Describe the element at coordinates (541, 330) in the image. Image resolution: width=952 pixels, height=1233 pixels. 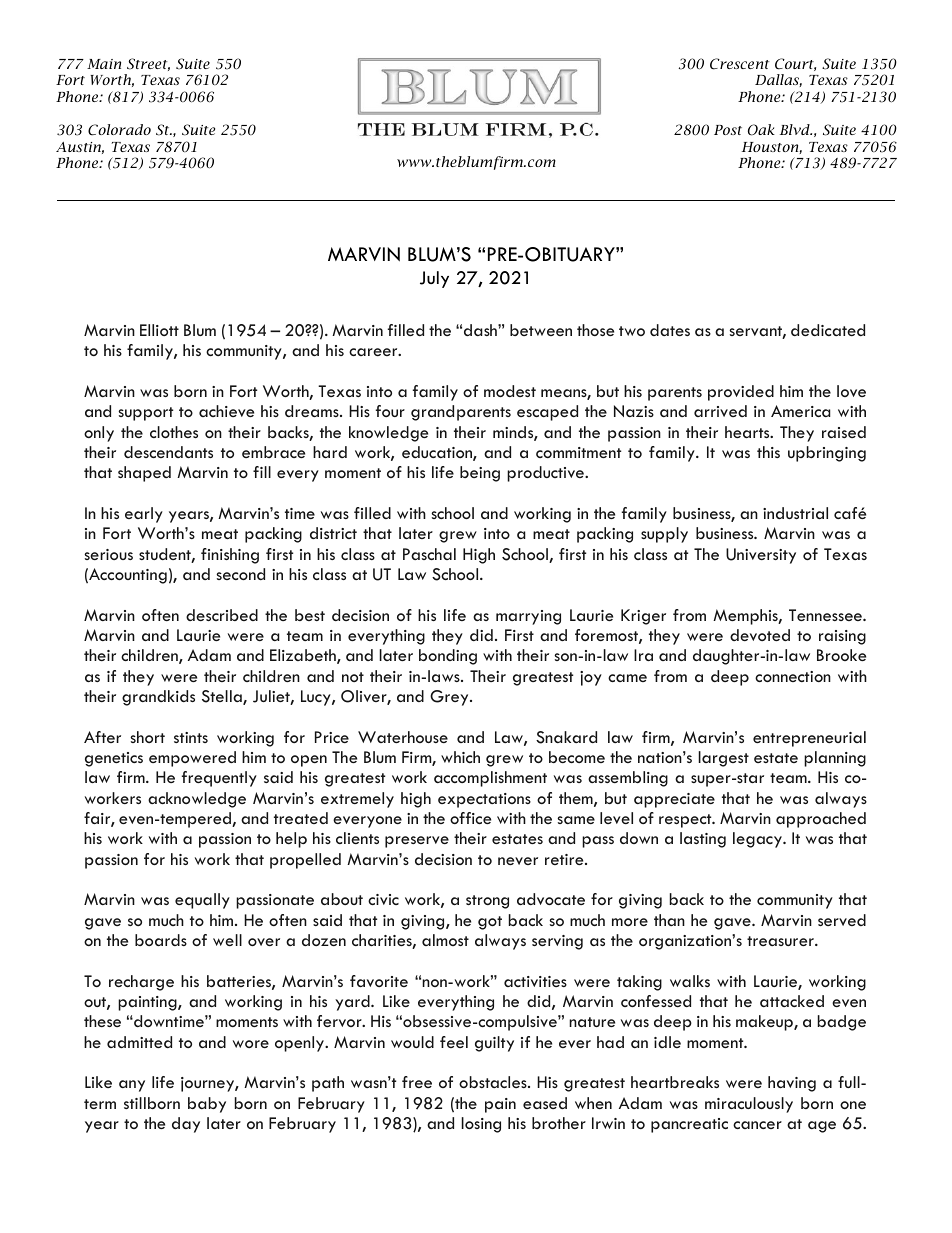
I see `between` at that location.
